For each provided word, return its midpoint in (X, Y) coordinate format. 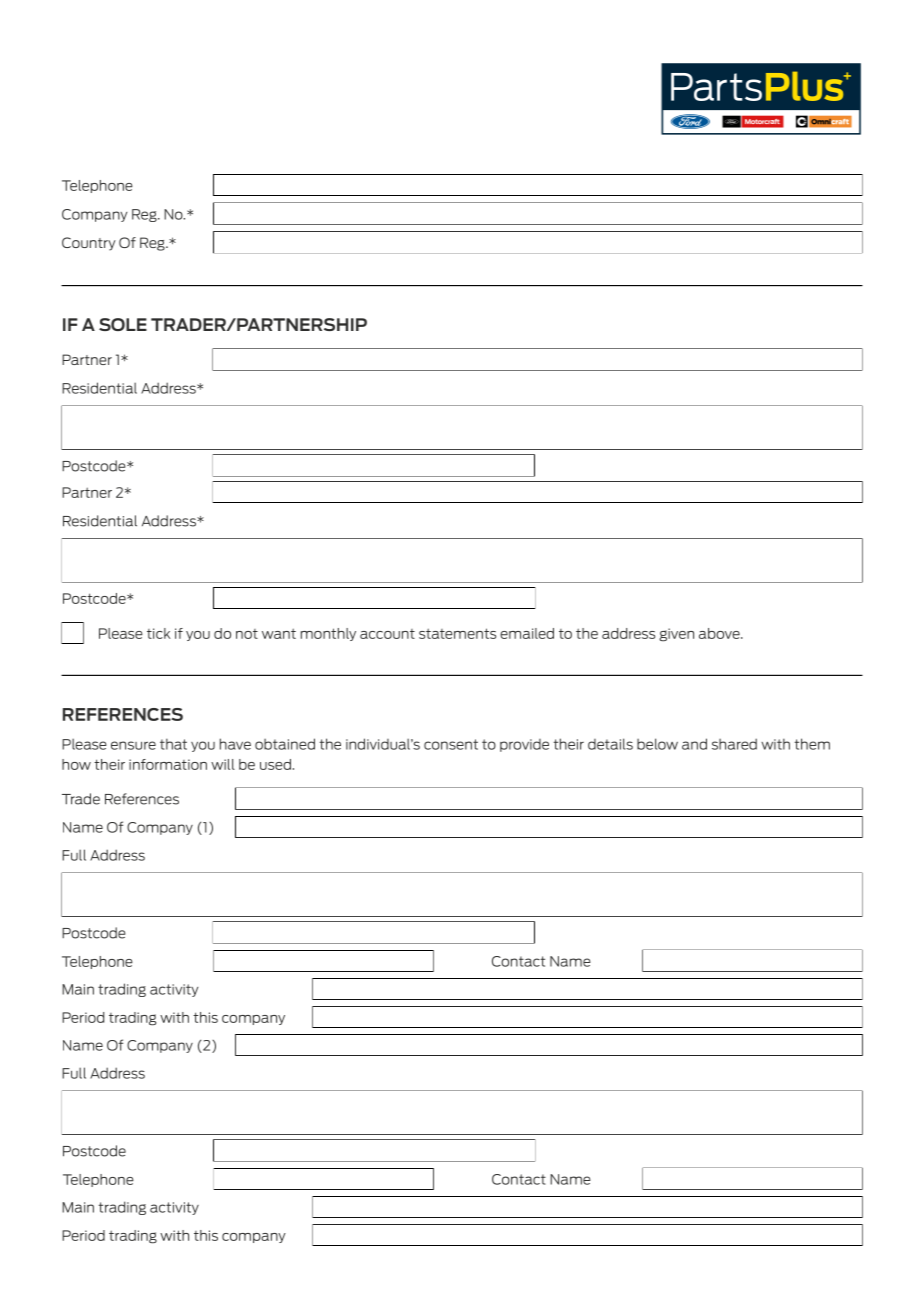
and (694, 744)
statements (457, 633)
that (173, 744)
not (247, 634)
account (387, 634)
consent (451, 744)
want (279, 633)
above (720, 633)
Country (89, 244)
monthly (328, 634)
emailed (527, 633)
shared (734, 744)
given (676, 635)
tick (158, 633)
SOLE (123, 324)
